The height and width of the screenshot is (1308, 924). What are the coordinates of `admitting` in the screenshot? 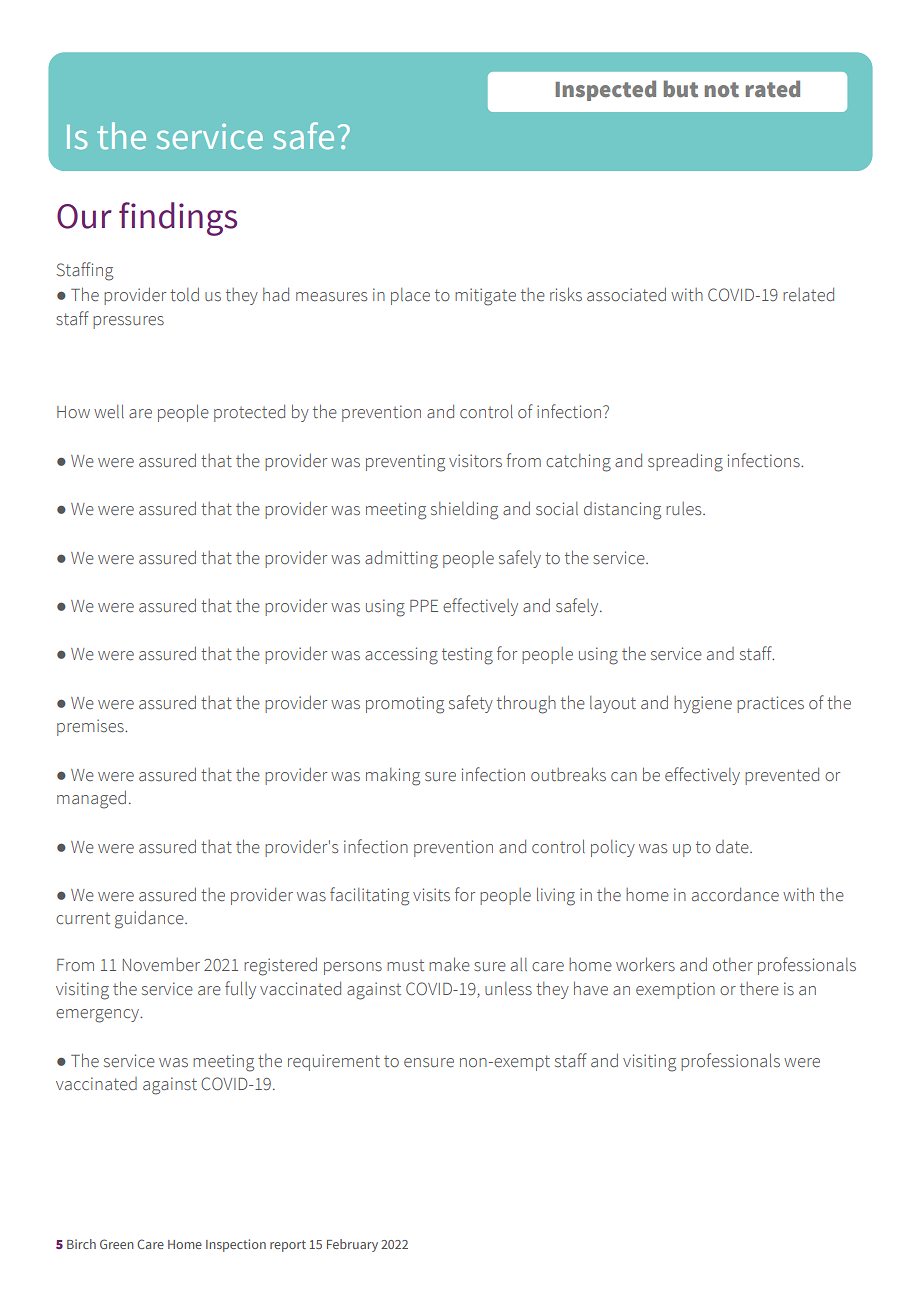 It's located at (401, 560).
